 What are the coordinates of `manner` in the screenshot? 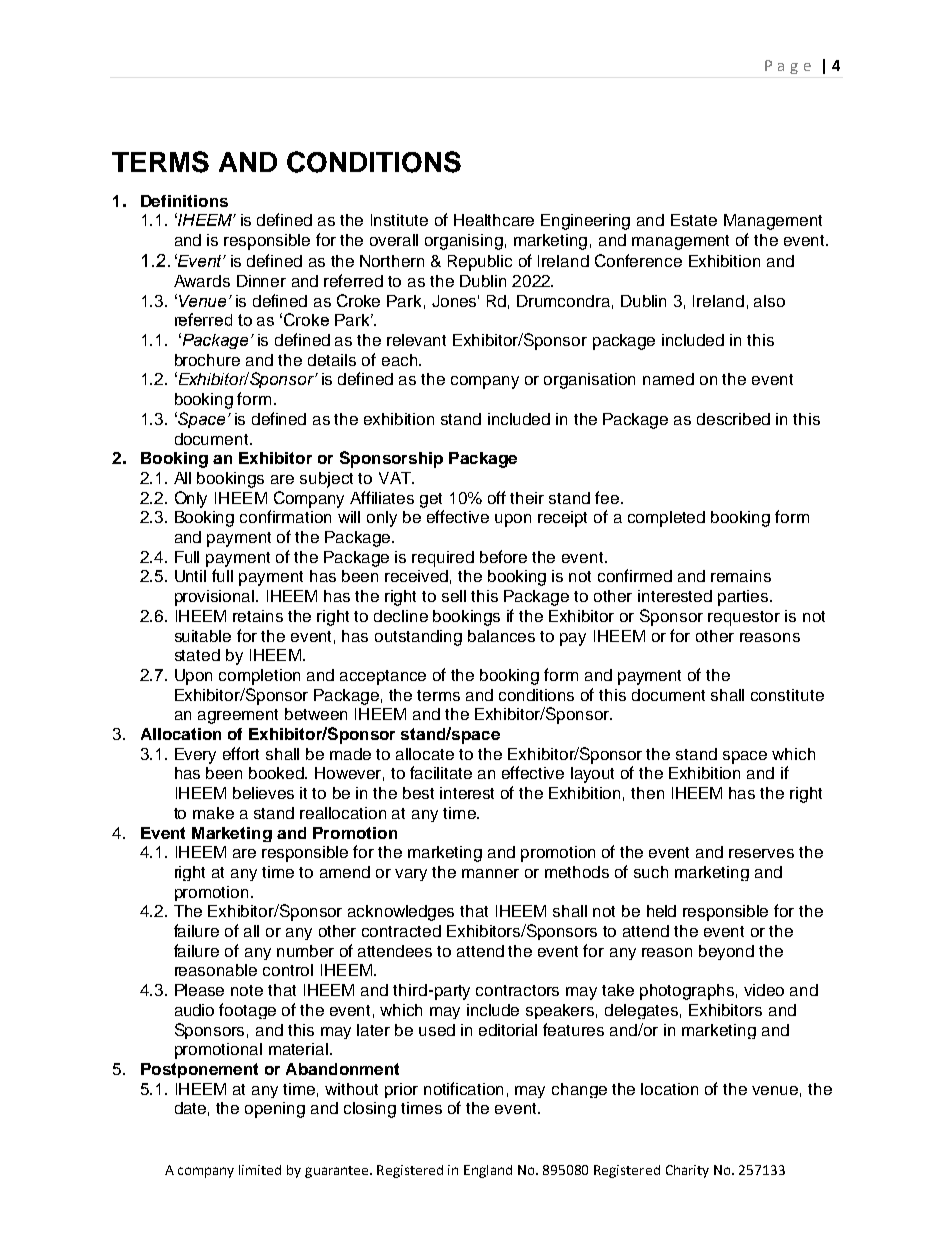 It's located at (490, 873).
